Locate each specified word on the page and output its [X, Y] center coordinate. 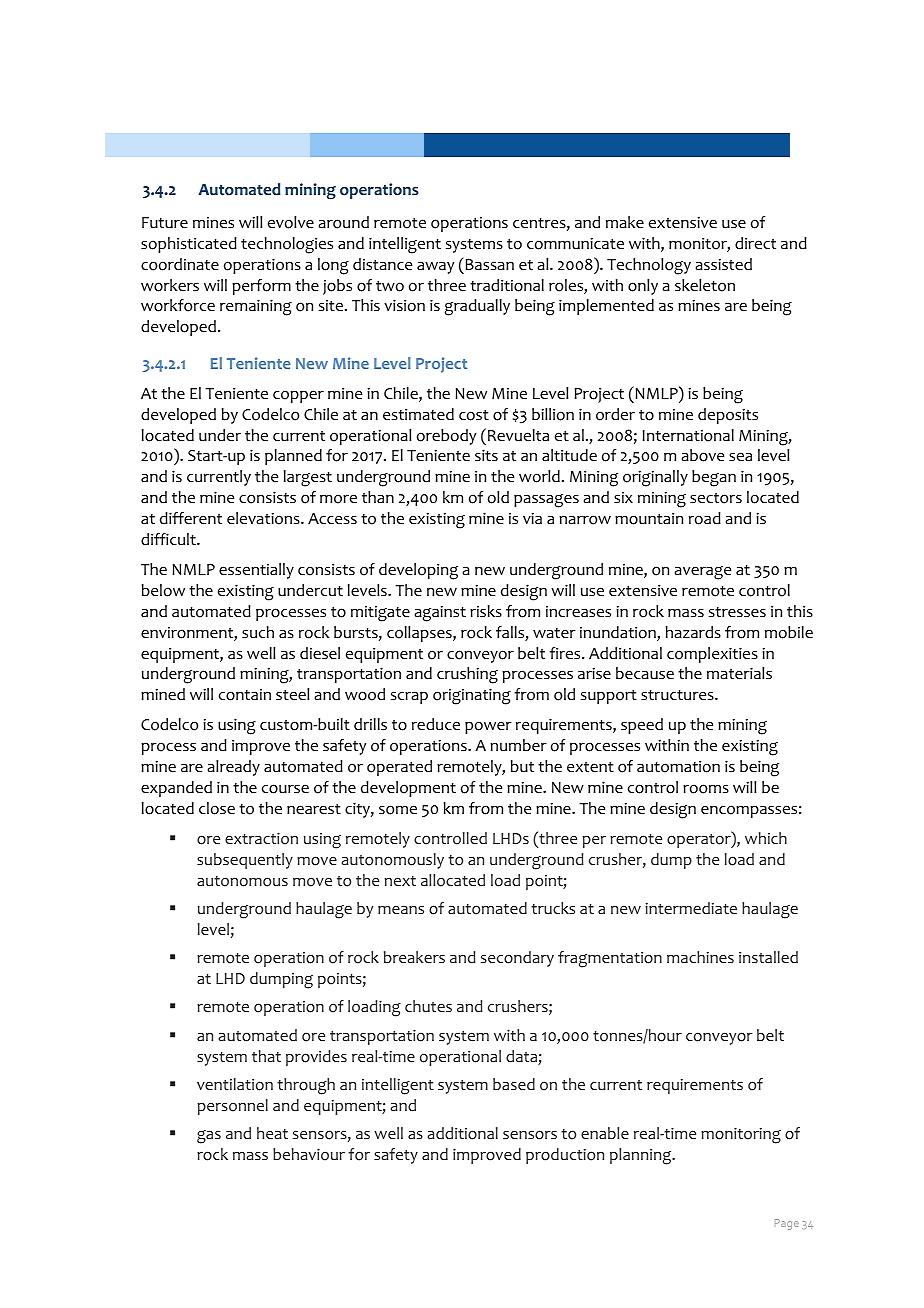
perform [261, 287]
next [400, 881]
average [703, 573]
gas [209, 1137]
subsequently [245, 861]
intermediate [691, 908]
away [435, 268]
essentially [256, 571]
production [565, 1156]
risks [486, 611]
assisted [724, 264]
